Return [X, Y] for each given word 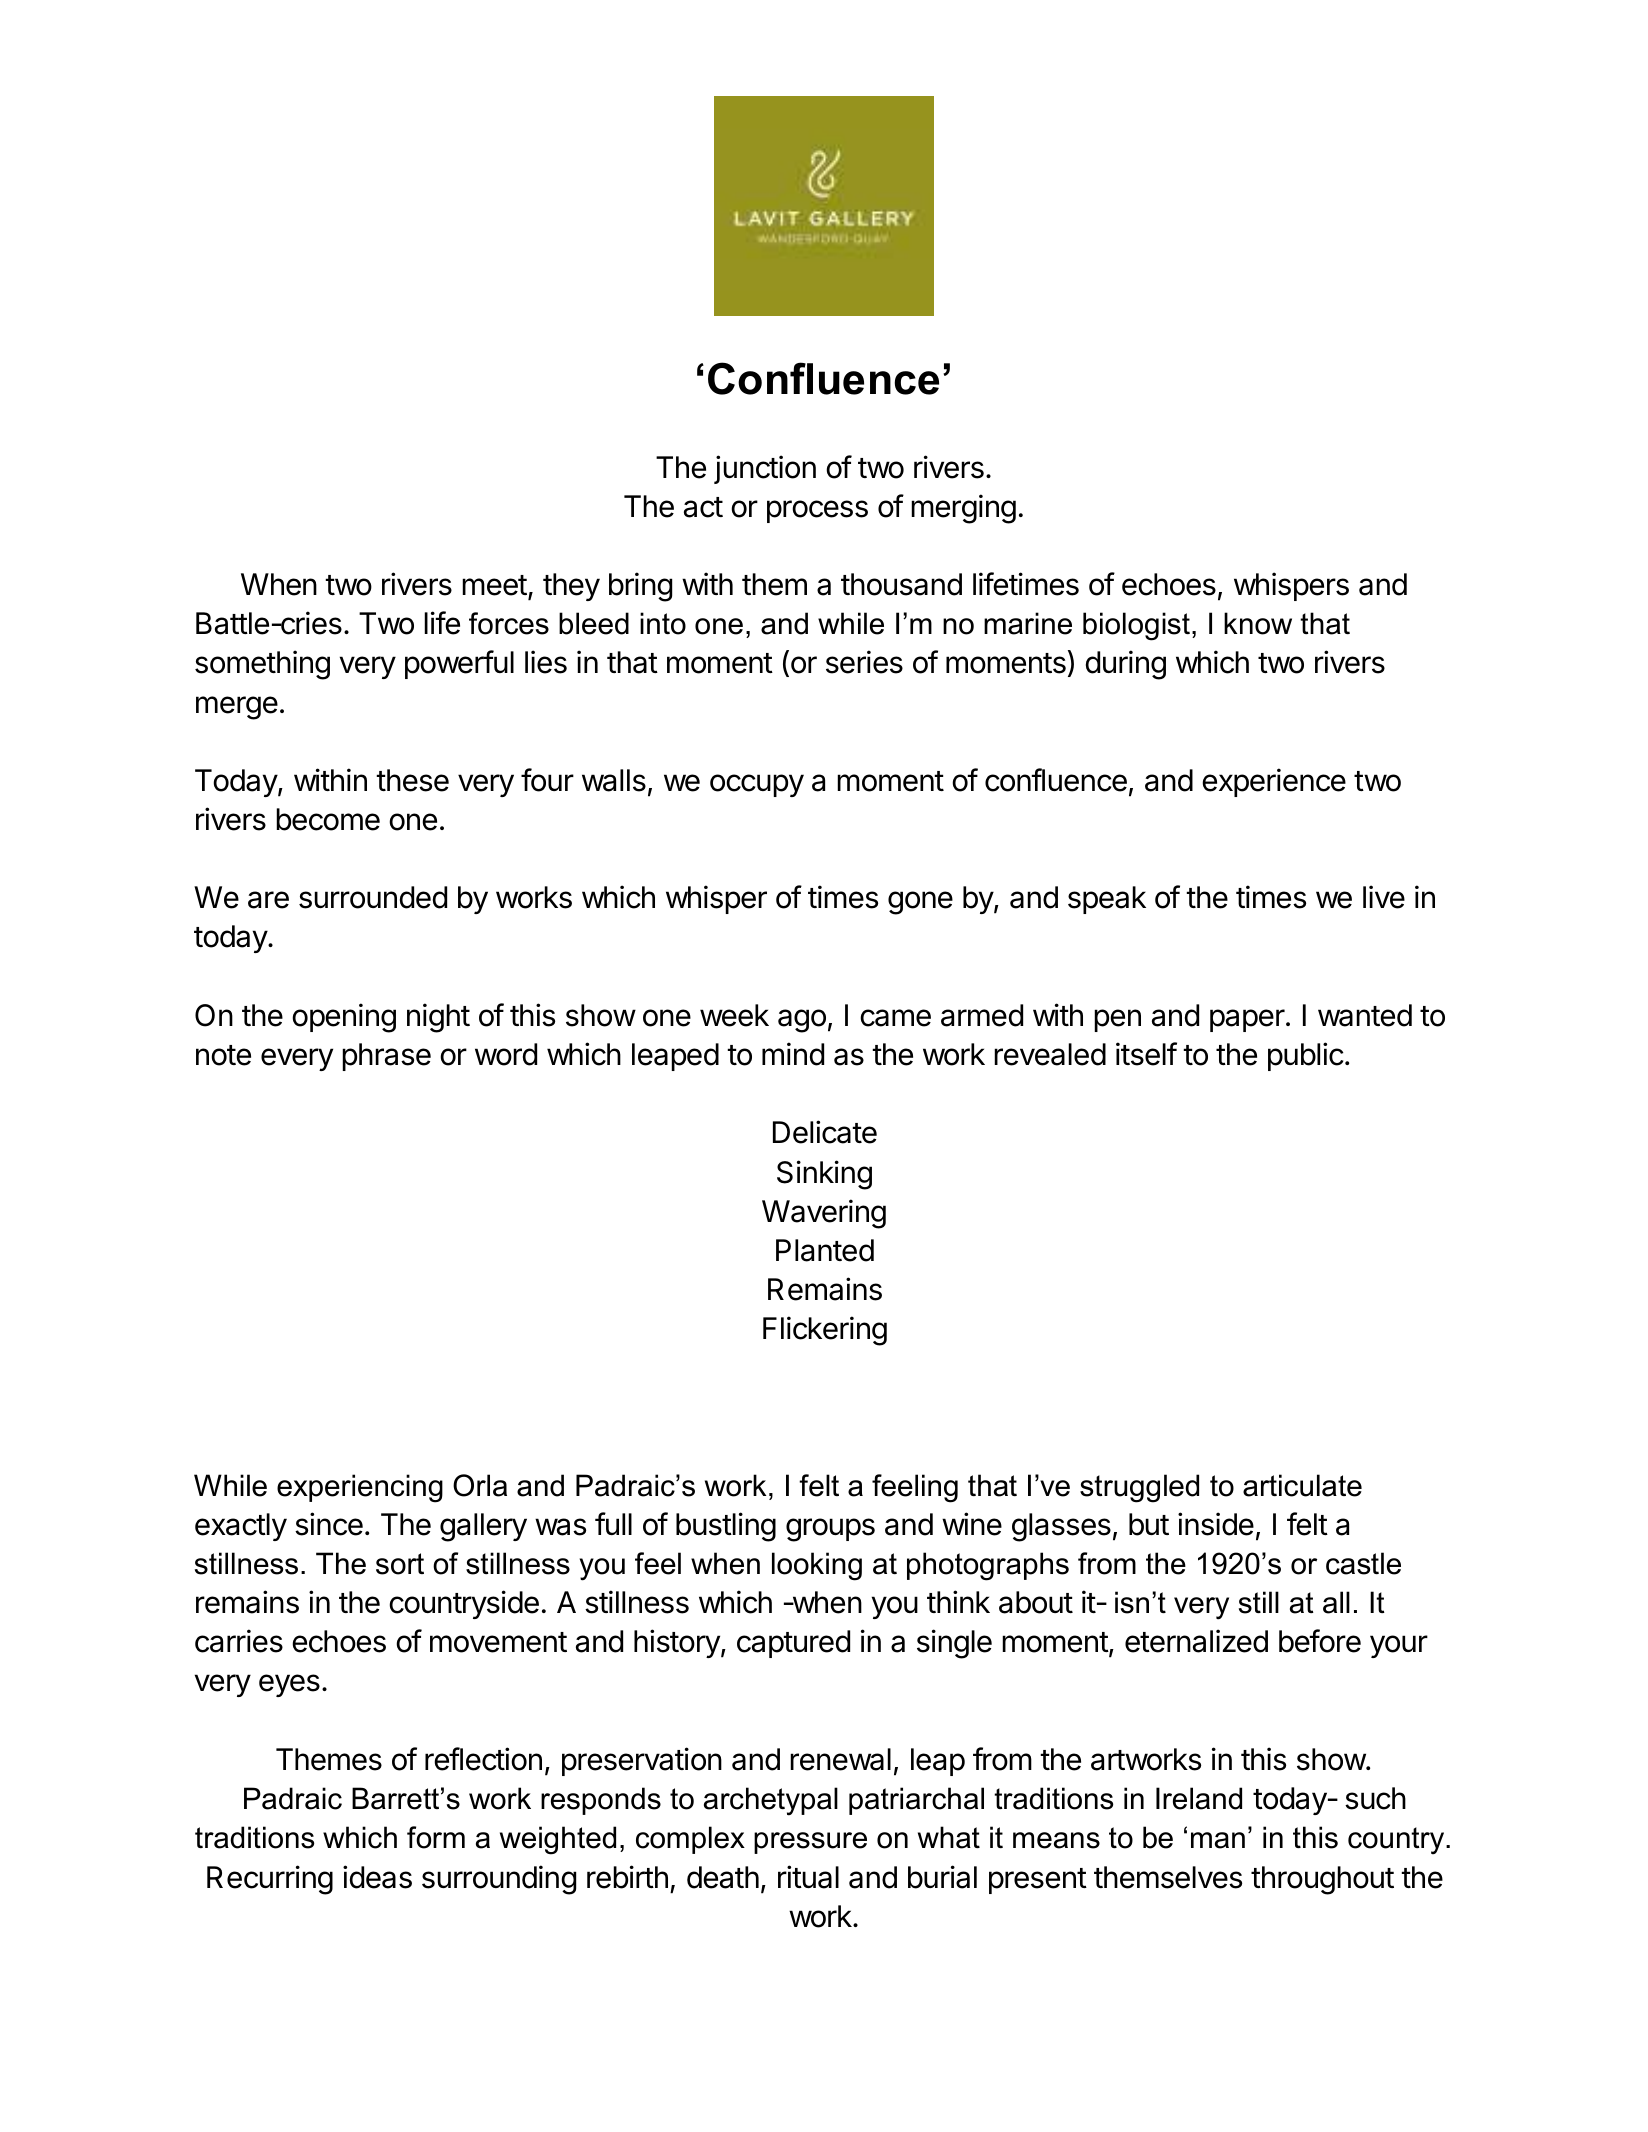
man [1218, 1840]
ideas [377, 1877]
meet [494, 585]
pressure [810, 1843]
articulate [1302, 1485]
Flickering [825, 1331]
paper [1247, 1020]
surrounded [373, 897]
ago [802, 1021]
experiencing [360, 1488]
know [1258, 623]
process [817, 511]
